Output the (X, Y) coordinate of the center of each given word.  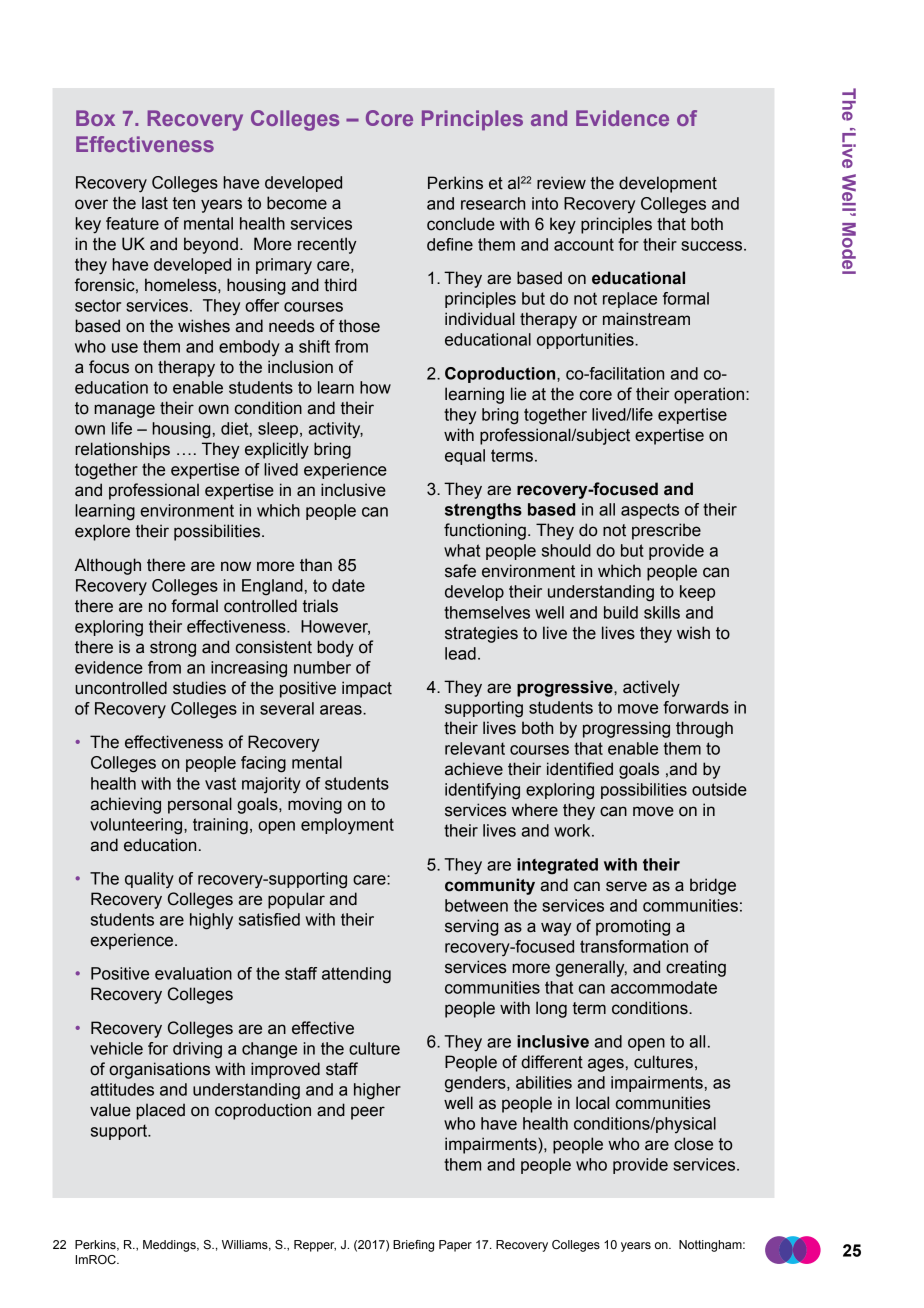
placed (160, 1111)
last (155, 203)
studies (199, 688)
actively (651, 688)
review (561, 183)
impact (367, 689)
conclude (461, 224)
